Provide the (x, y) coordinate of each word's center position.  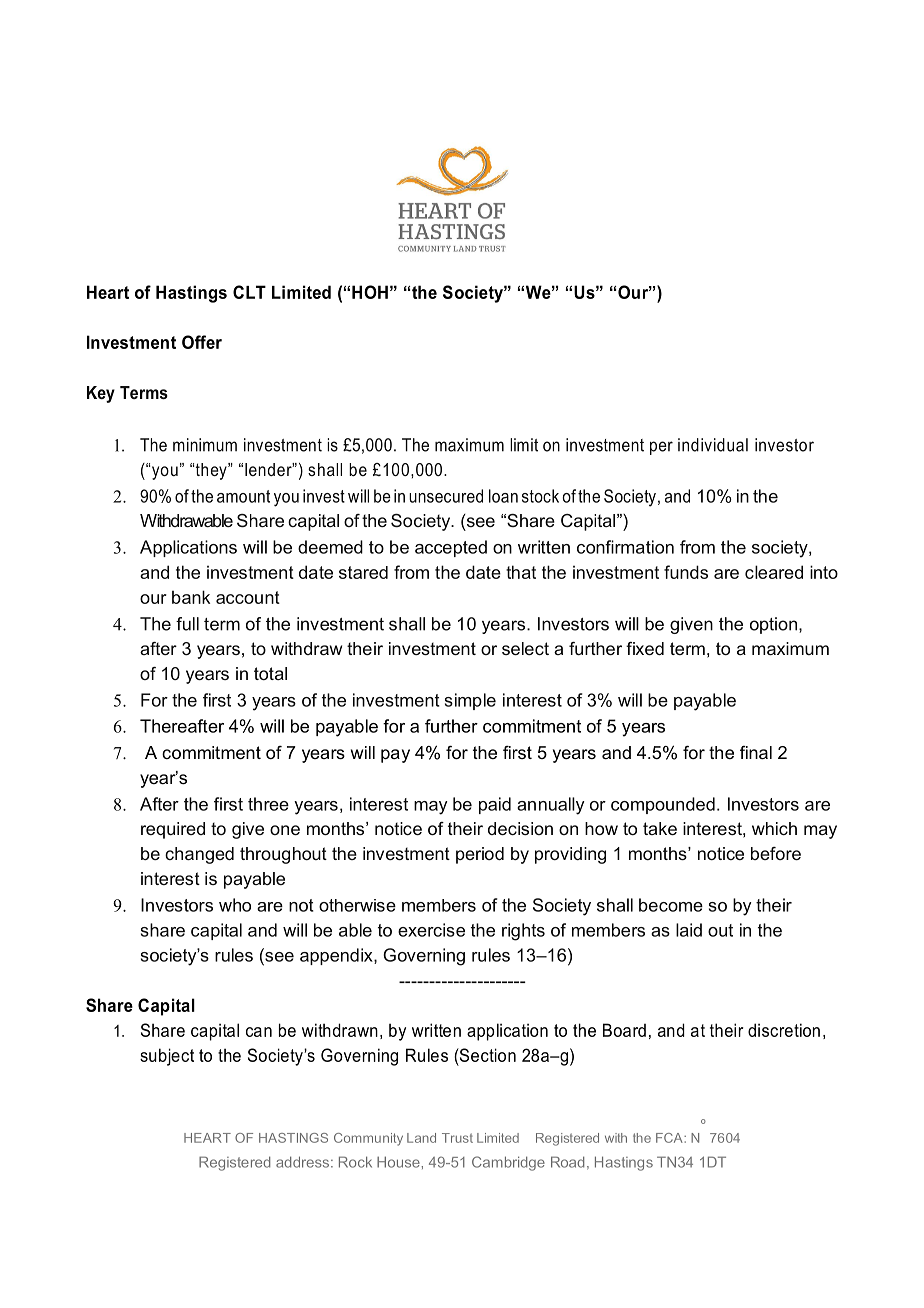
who (235, 905)
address (302, 1162)
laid (689, 930)
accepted (451, 548)
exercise (431, 930)
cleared (774, 572)
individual (713, 445)
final (756, 753)
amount (243, 496)
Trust (457, 1138)
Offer (202, 342)
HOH (370, 292)
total (270, 673)
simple (470, 701)
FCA (670, 1138)
